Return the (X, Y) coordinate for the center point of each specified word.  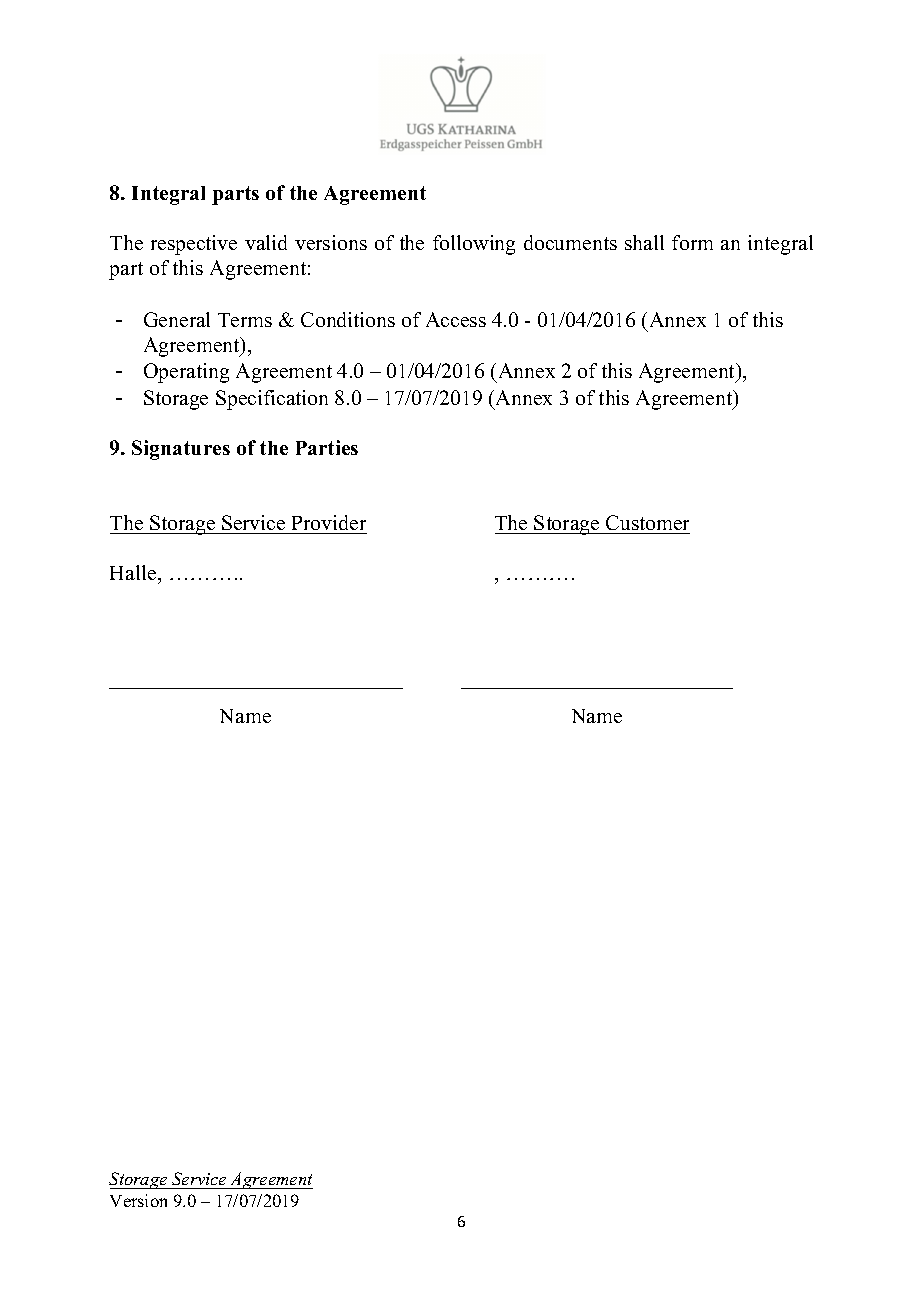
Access (456, 319)
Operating (186, 373)
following (474, 245)
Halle (134, 572)
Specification (272, 400)
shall (644, 242)
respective (194, 245)
